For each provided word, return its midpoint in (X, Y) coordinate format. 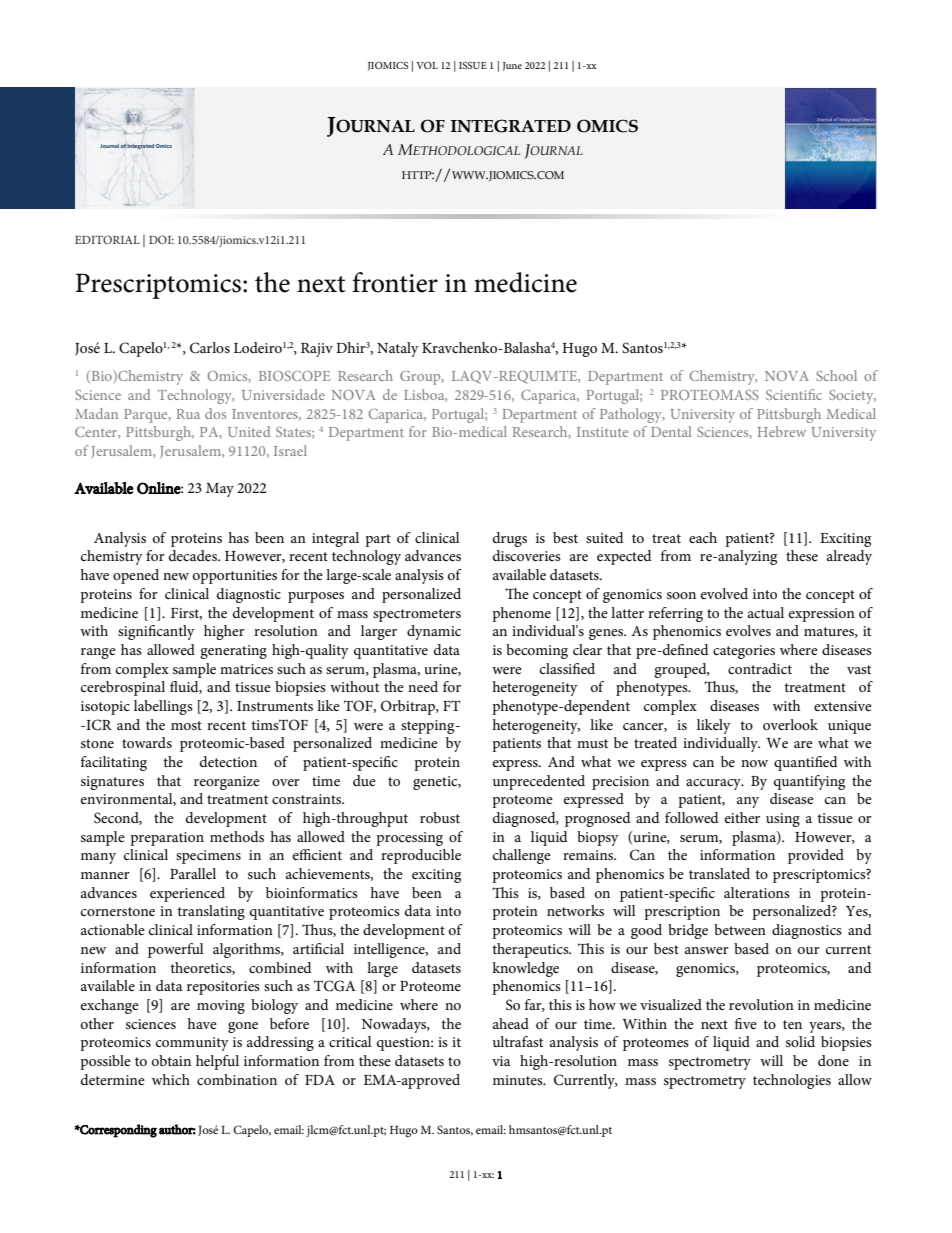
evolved (724, 593)
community (192, 1044)
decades (194, 555)
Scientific (794, 394)
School (836, 375)
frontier (395, 282)
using (783, 820)
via (501, 1061)
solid (800, 1041)
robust (440, 817)
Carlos (210, 348)
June (512, 66)
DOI (161, 239)
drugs (510, 539)
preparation (167, 839)
